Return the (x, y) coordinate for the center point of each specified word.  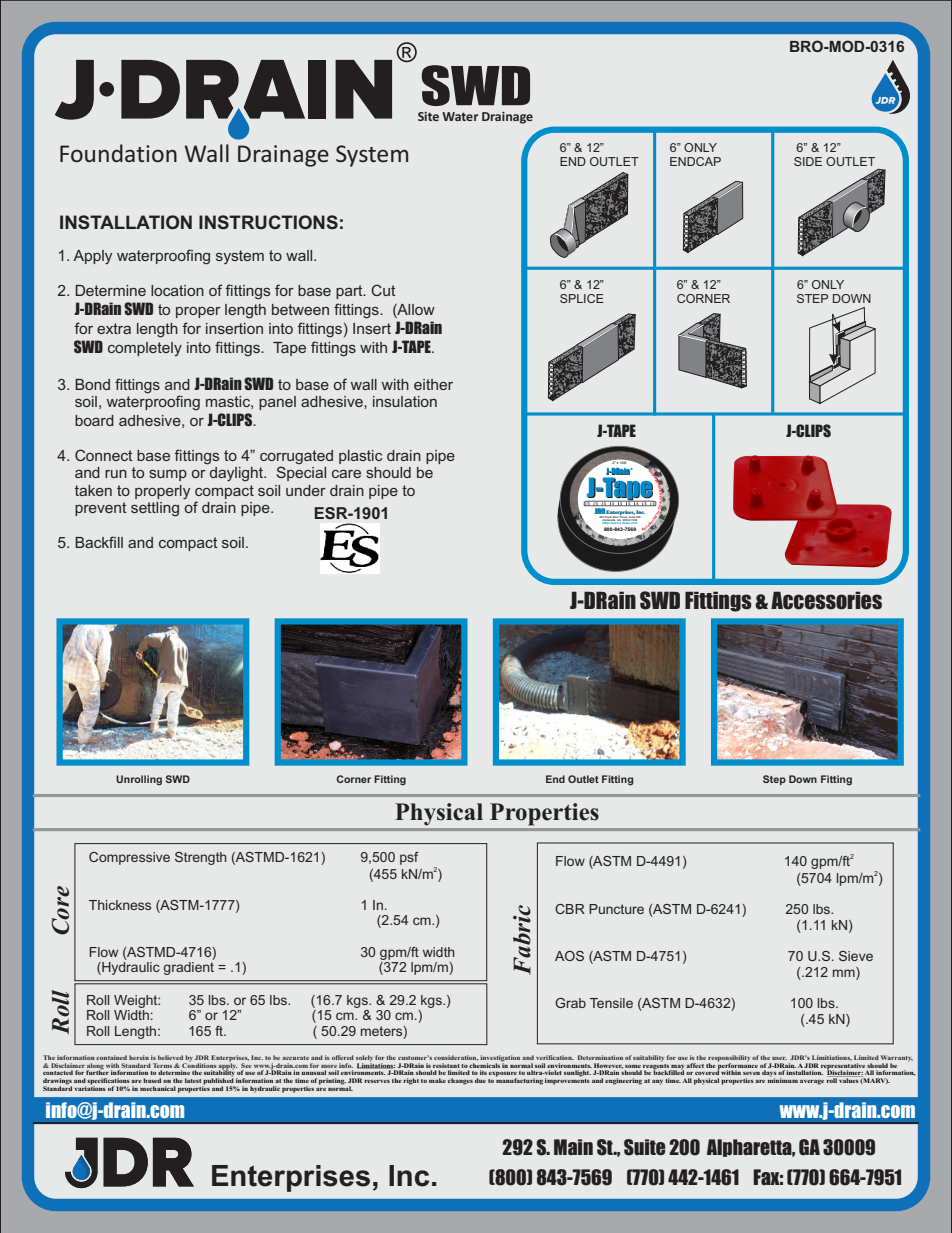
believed (170, 1057)
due (480, 1080)
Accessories (826, 600)
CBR (570, 909)
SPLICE (582, 298)
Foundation (118, 153)
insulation (405, 401)
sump (168, 475)
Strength (201, 858)
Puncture (616, 909)
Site (428, 116)
